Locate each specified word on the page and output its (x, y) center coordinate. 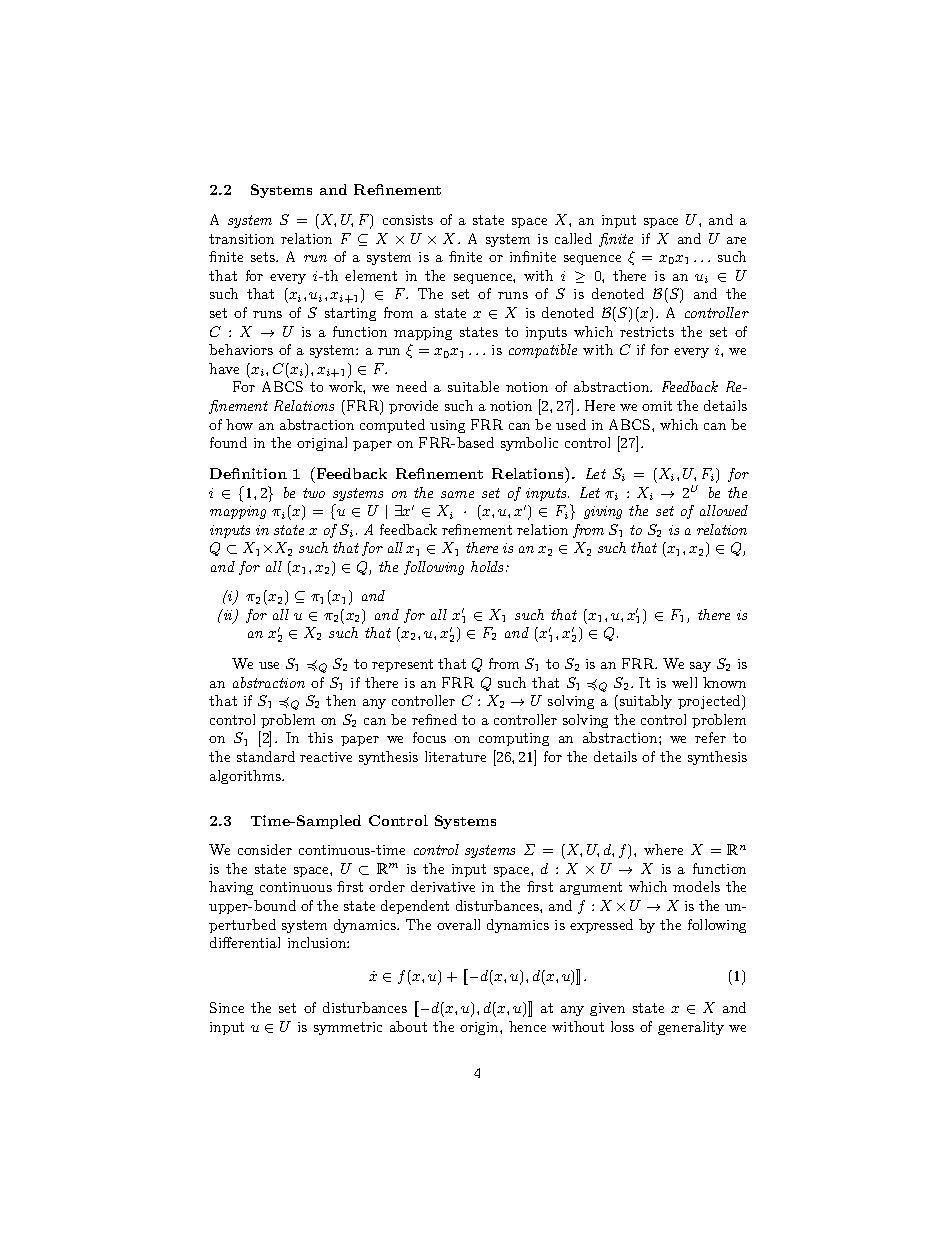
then (341, 700)
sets (264, 257)
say (700, 667)
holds (489, 566)
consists (408, 220)
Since (227, 1007)
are (736, 240)
